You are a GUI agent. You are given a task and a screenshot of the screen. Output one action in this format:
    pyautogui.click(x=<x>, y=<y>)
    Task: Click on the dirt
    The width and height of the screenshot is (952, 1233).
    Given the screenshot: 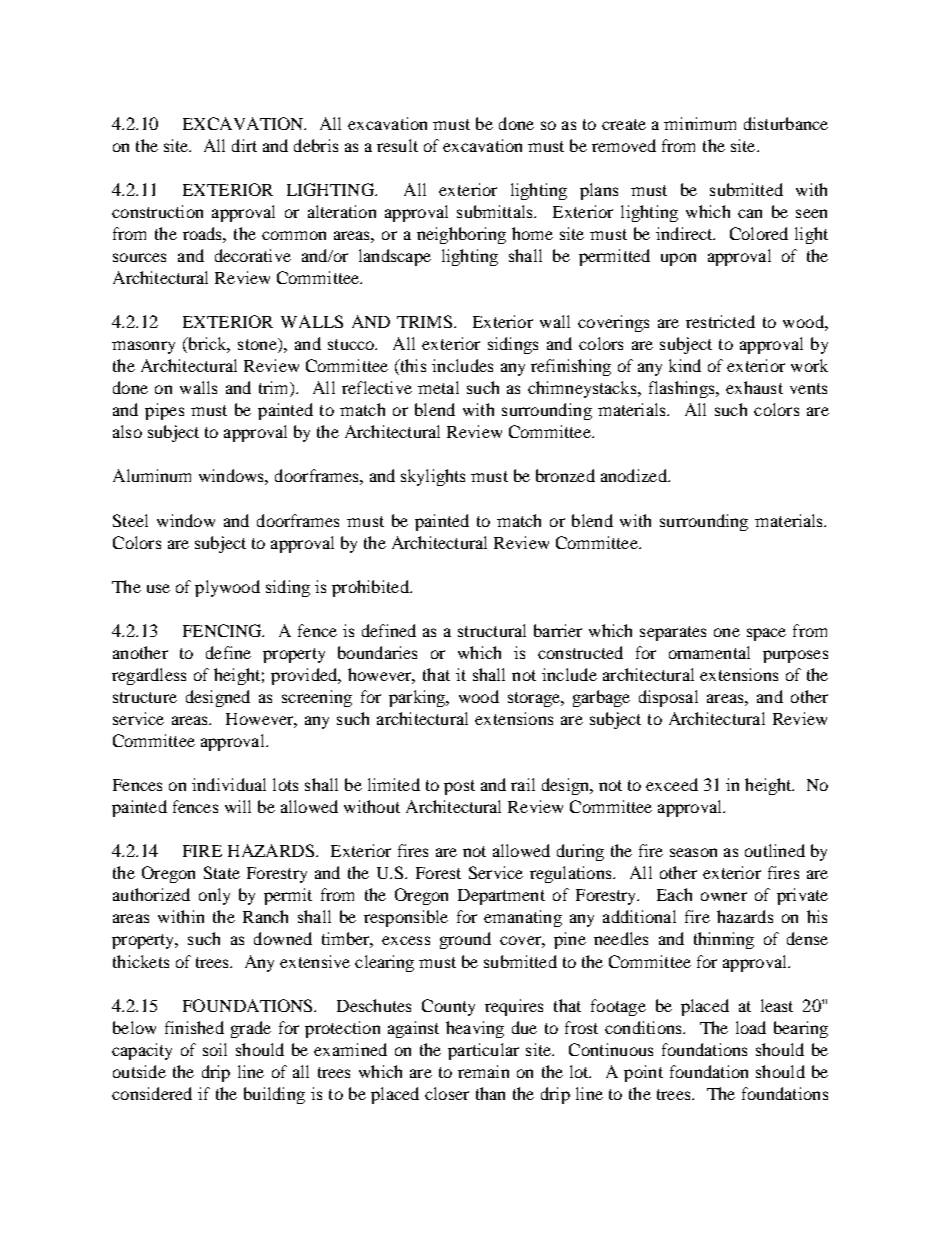 What is the action you would take?
    pyautogui.click(x=244, y=145)
